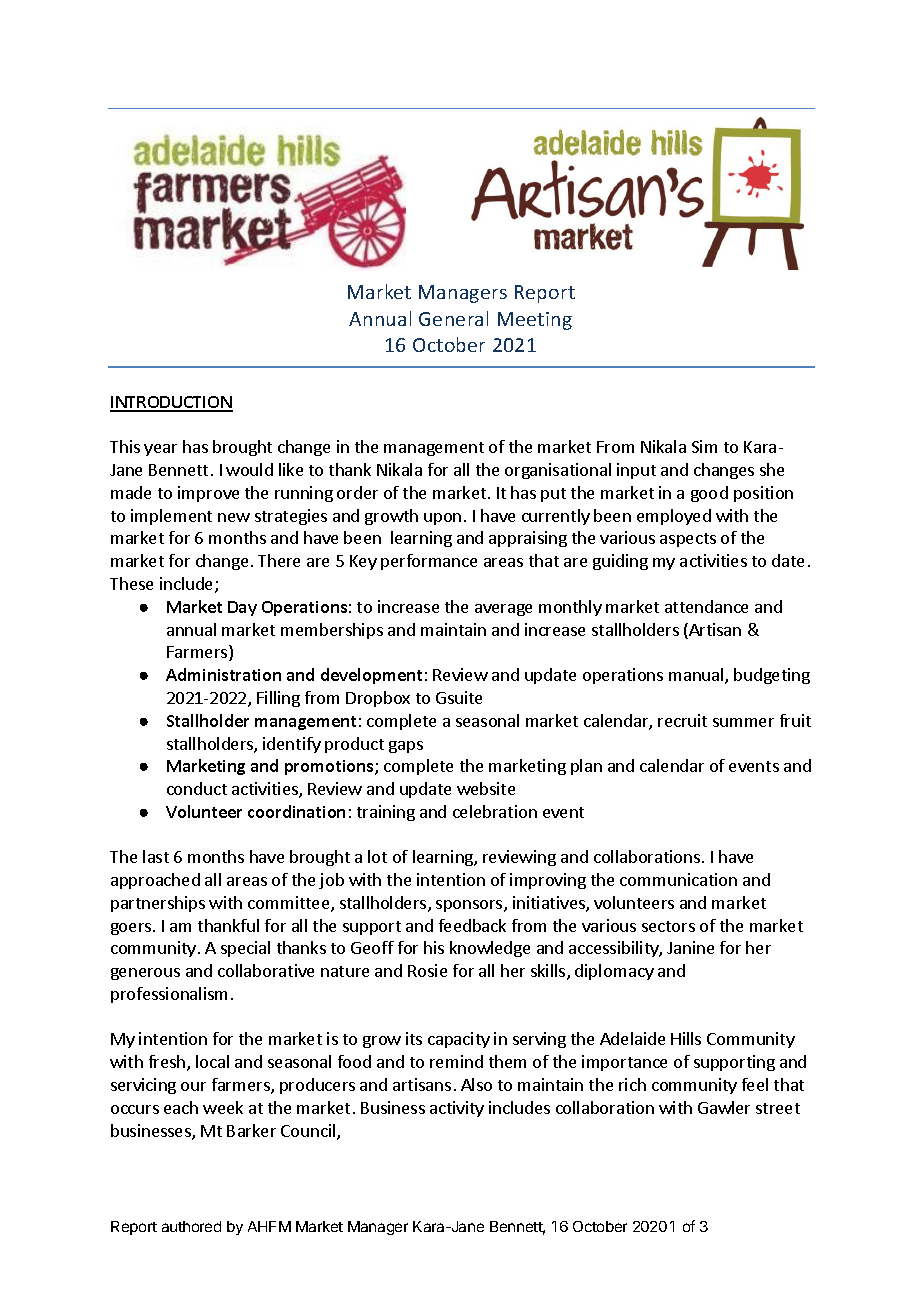 The width and height of the page is (924, 1309). What do you see at coordinates (743, 722) in the page?
I see `summer` at bounding box center [743, 722].
